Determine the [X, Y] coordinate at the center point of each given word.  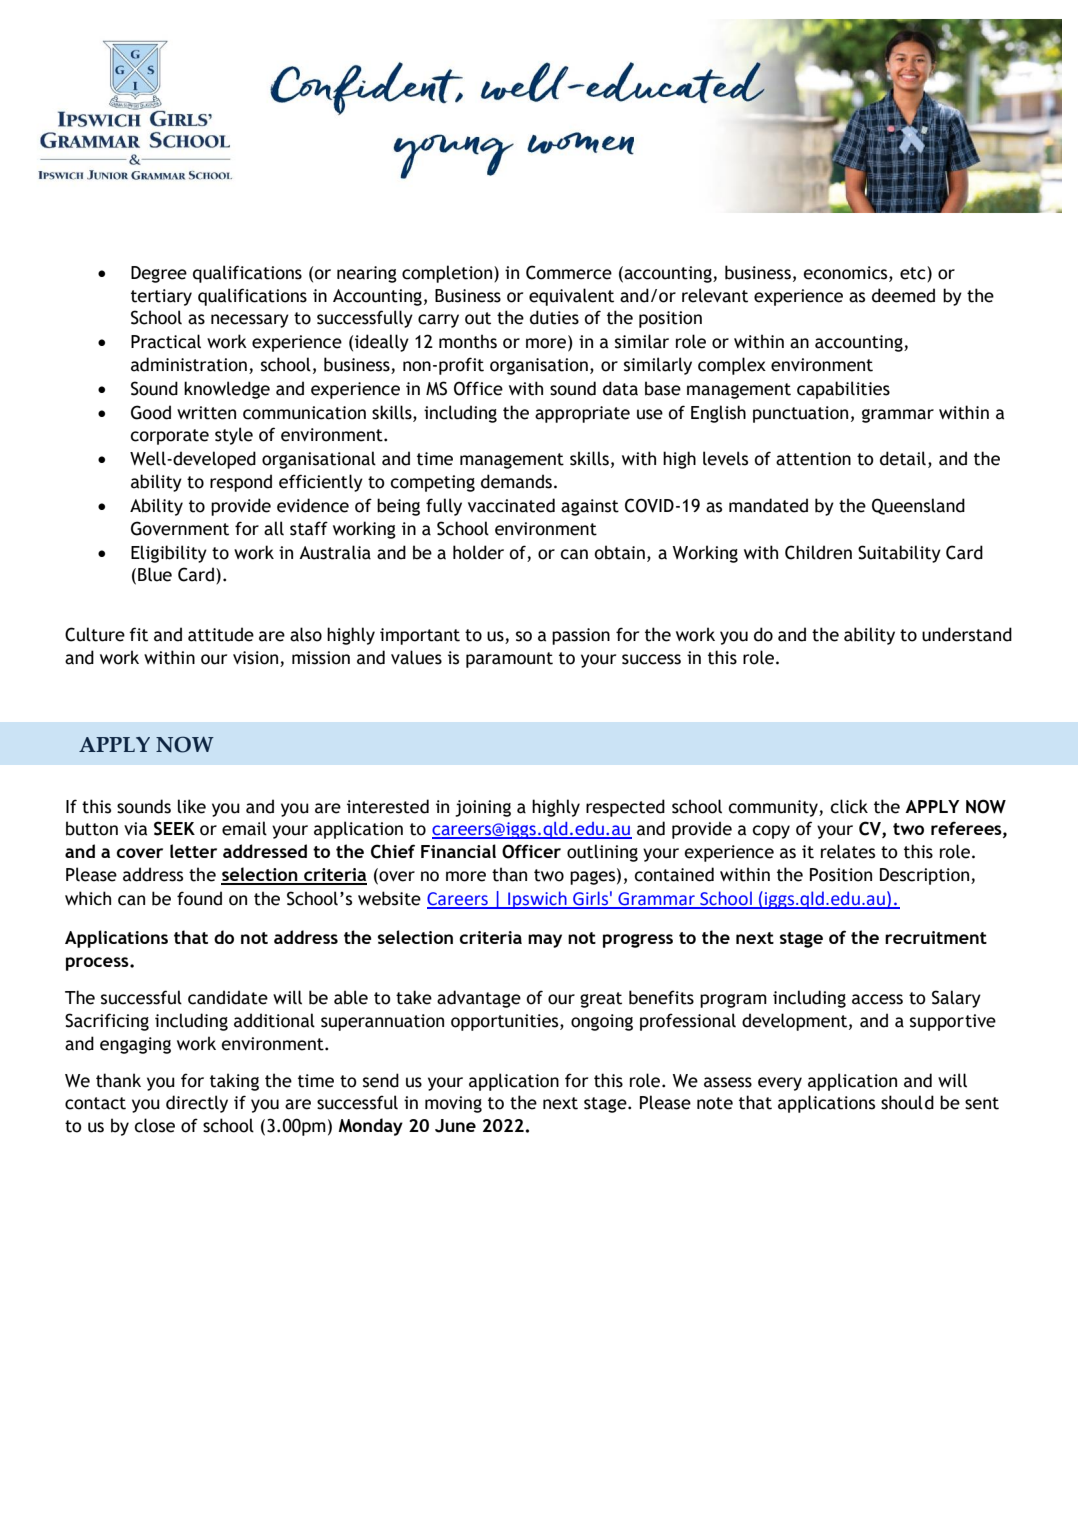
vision [257, 659]
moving [453, 1104]
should [907, 1102]
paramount [509, 660]
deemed [903, 295]
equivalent [571, 297]
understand [967, 634]
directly [197, 1104]
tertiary [161, 297]
